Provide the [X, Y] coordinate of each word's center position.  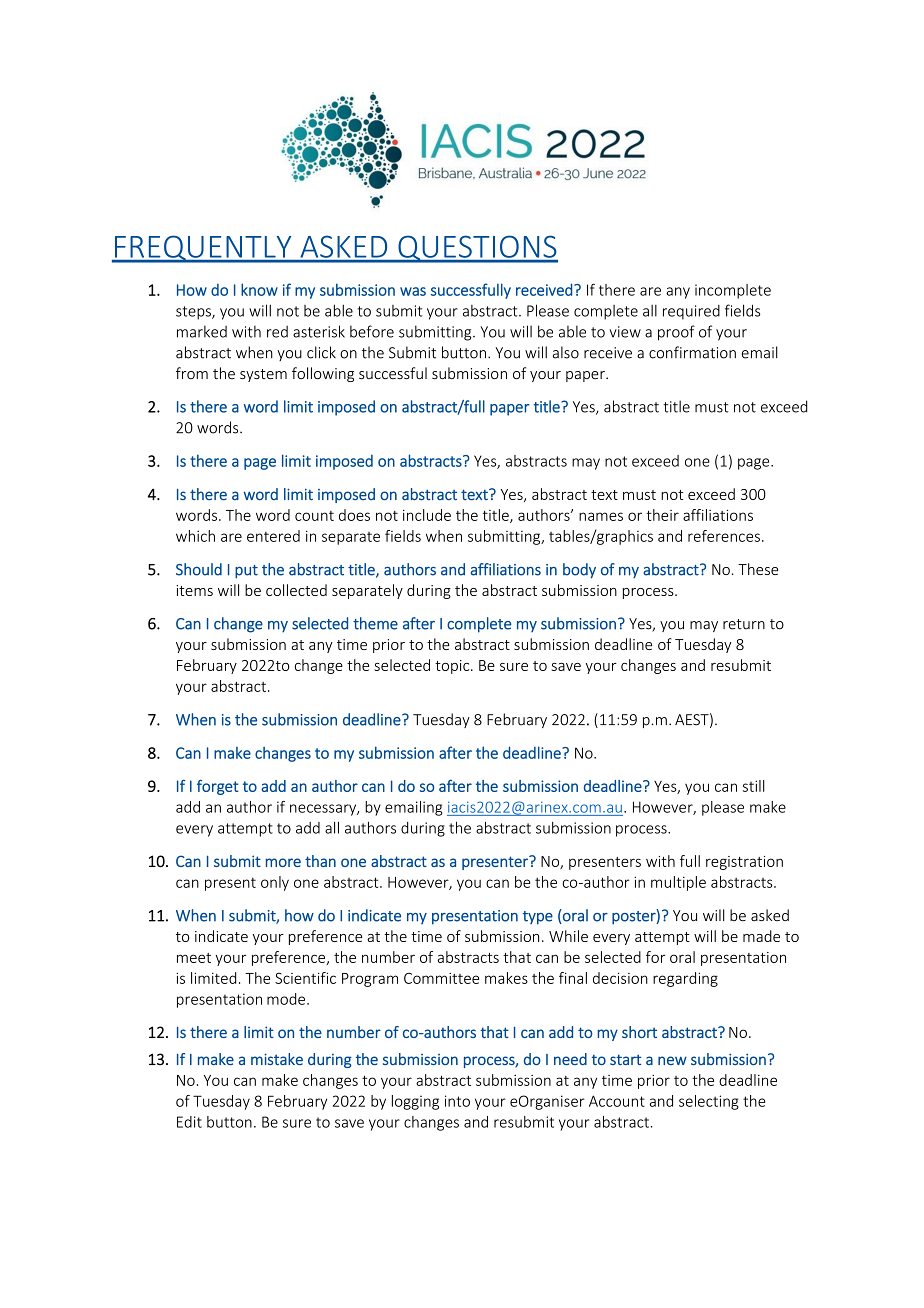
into [457, 1101]
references [724, 536]
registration [744, 863]
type [538, 918]
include [427, 515]
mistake [277, 1059]
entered [273, 536]
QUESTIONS [477, 249]
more [283, 862]
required [691, 312]
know [259, 289]
